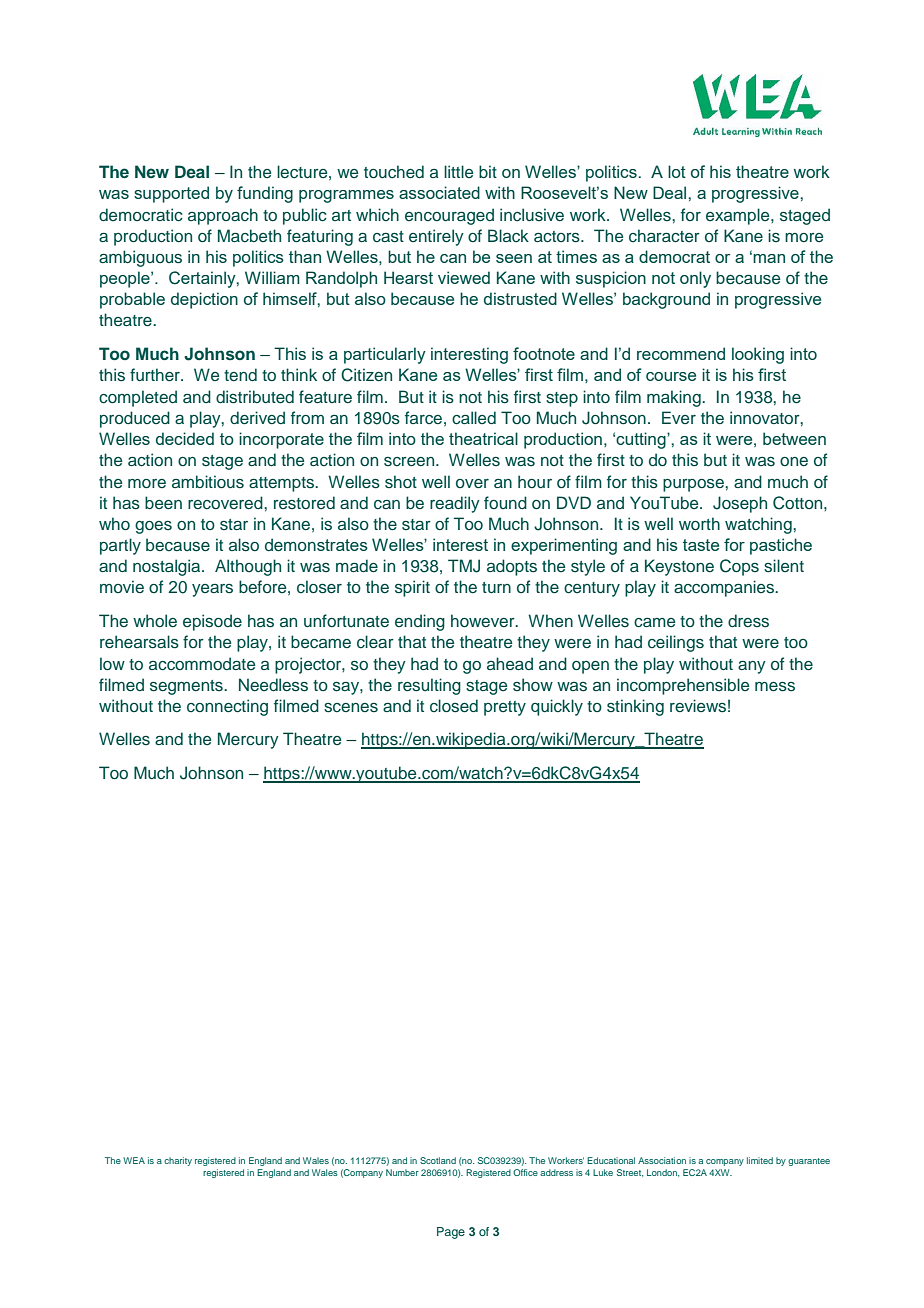 This screenshot has width=924, height=1308. I want to click on Number, so click(402, 1172).
